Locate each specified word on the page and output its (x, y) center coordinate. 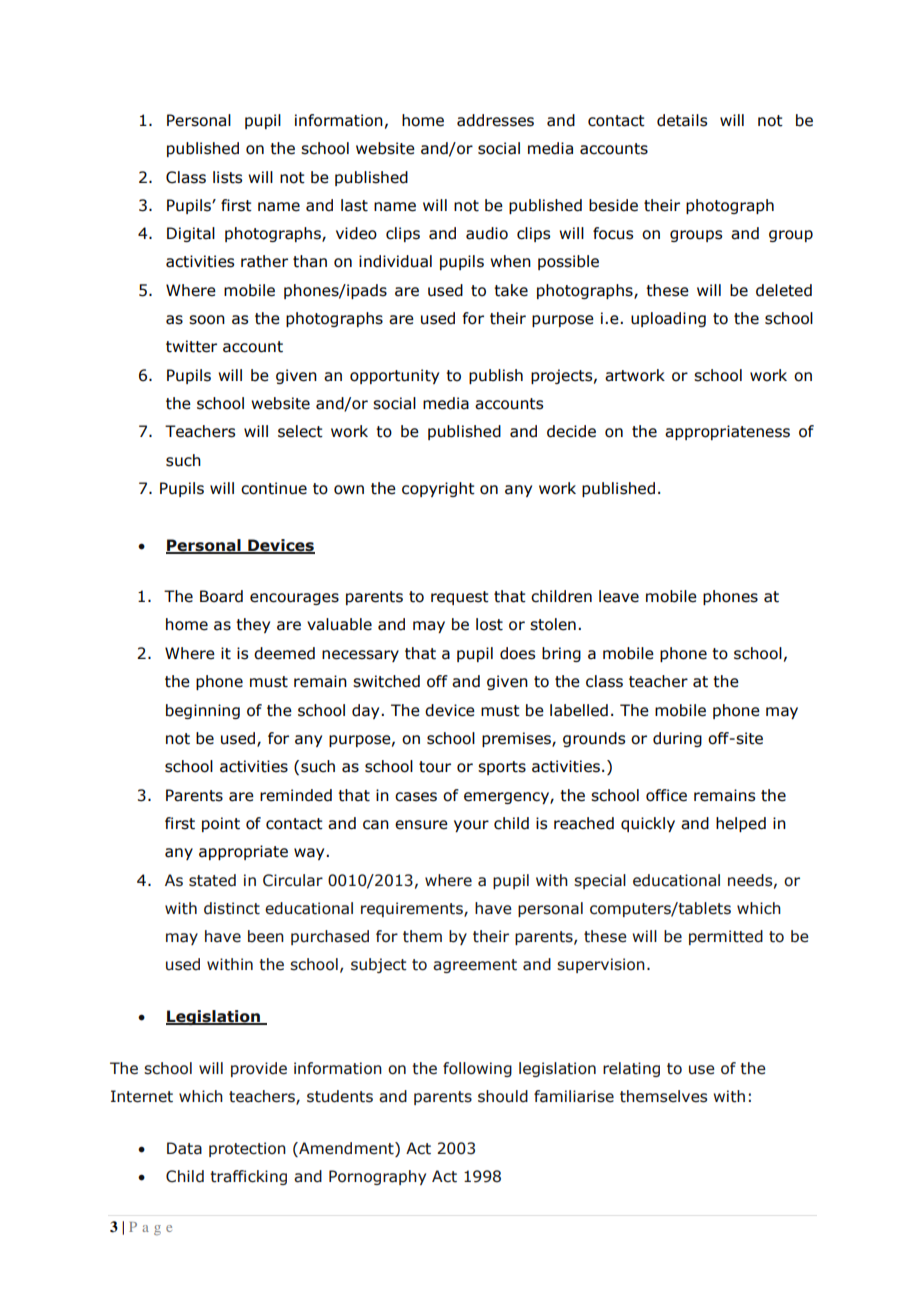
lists (227, 177)
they (253, 625)
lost (489, 624)
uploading (668, 319)
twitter (191, 346)
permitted (726, 937)
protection (247, 1149)
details (682, 120)
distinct (232, 908)
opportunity (394, 376)
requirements (413, 909)
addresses (495, 120)
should (503, 1096)
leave (619, 596)
